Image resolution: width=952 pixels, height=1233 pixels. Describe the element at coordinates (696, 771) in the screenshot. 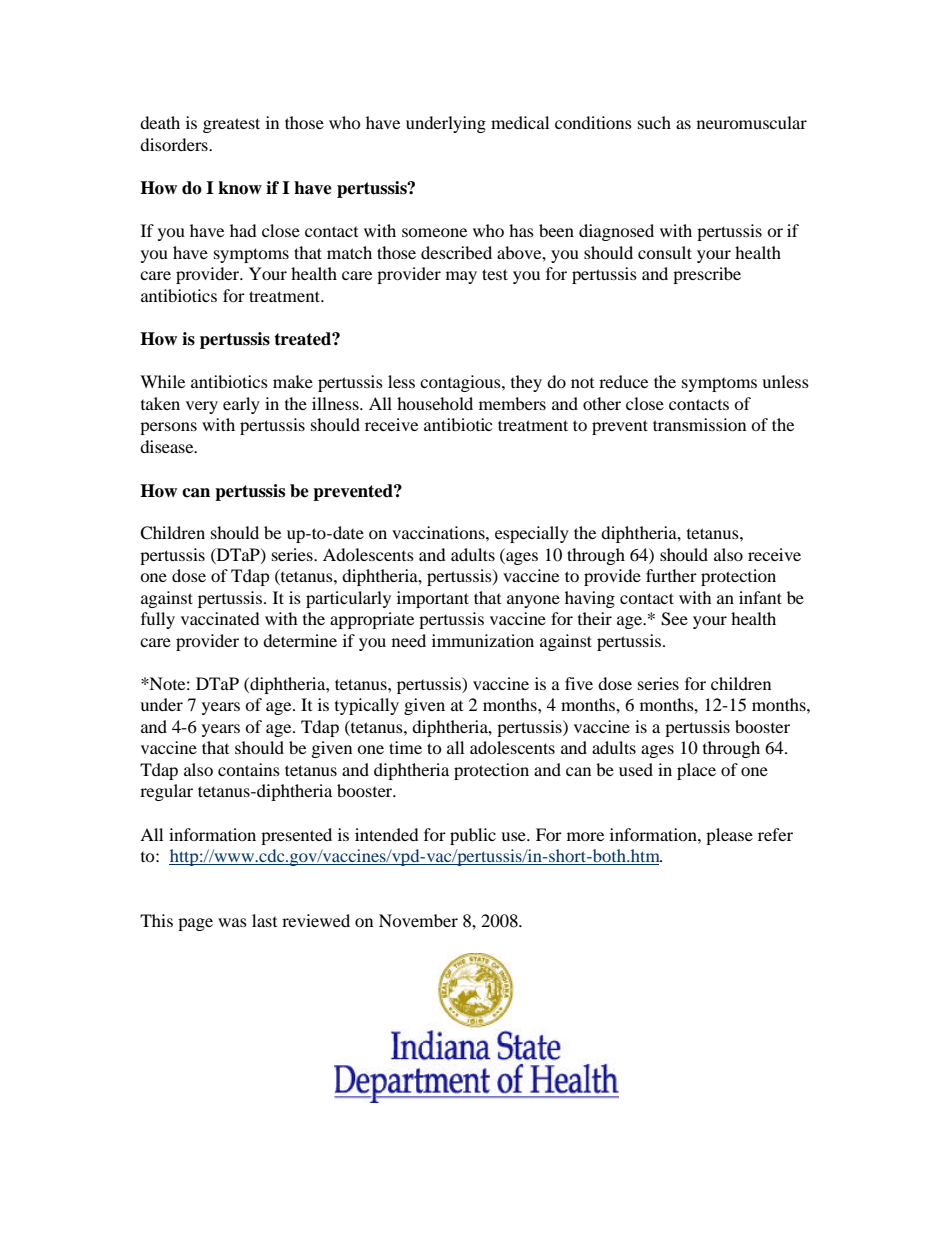

I see `place` at that location.
